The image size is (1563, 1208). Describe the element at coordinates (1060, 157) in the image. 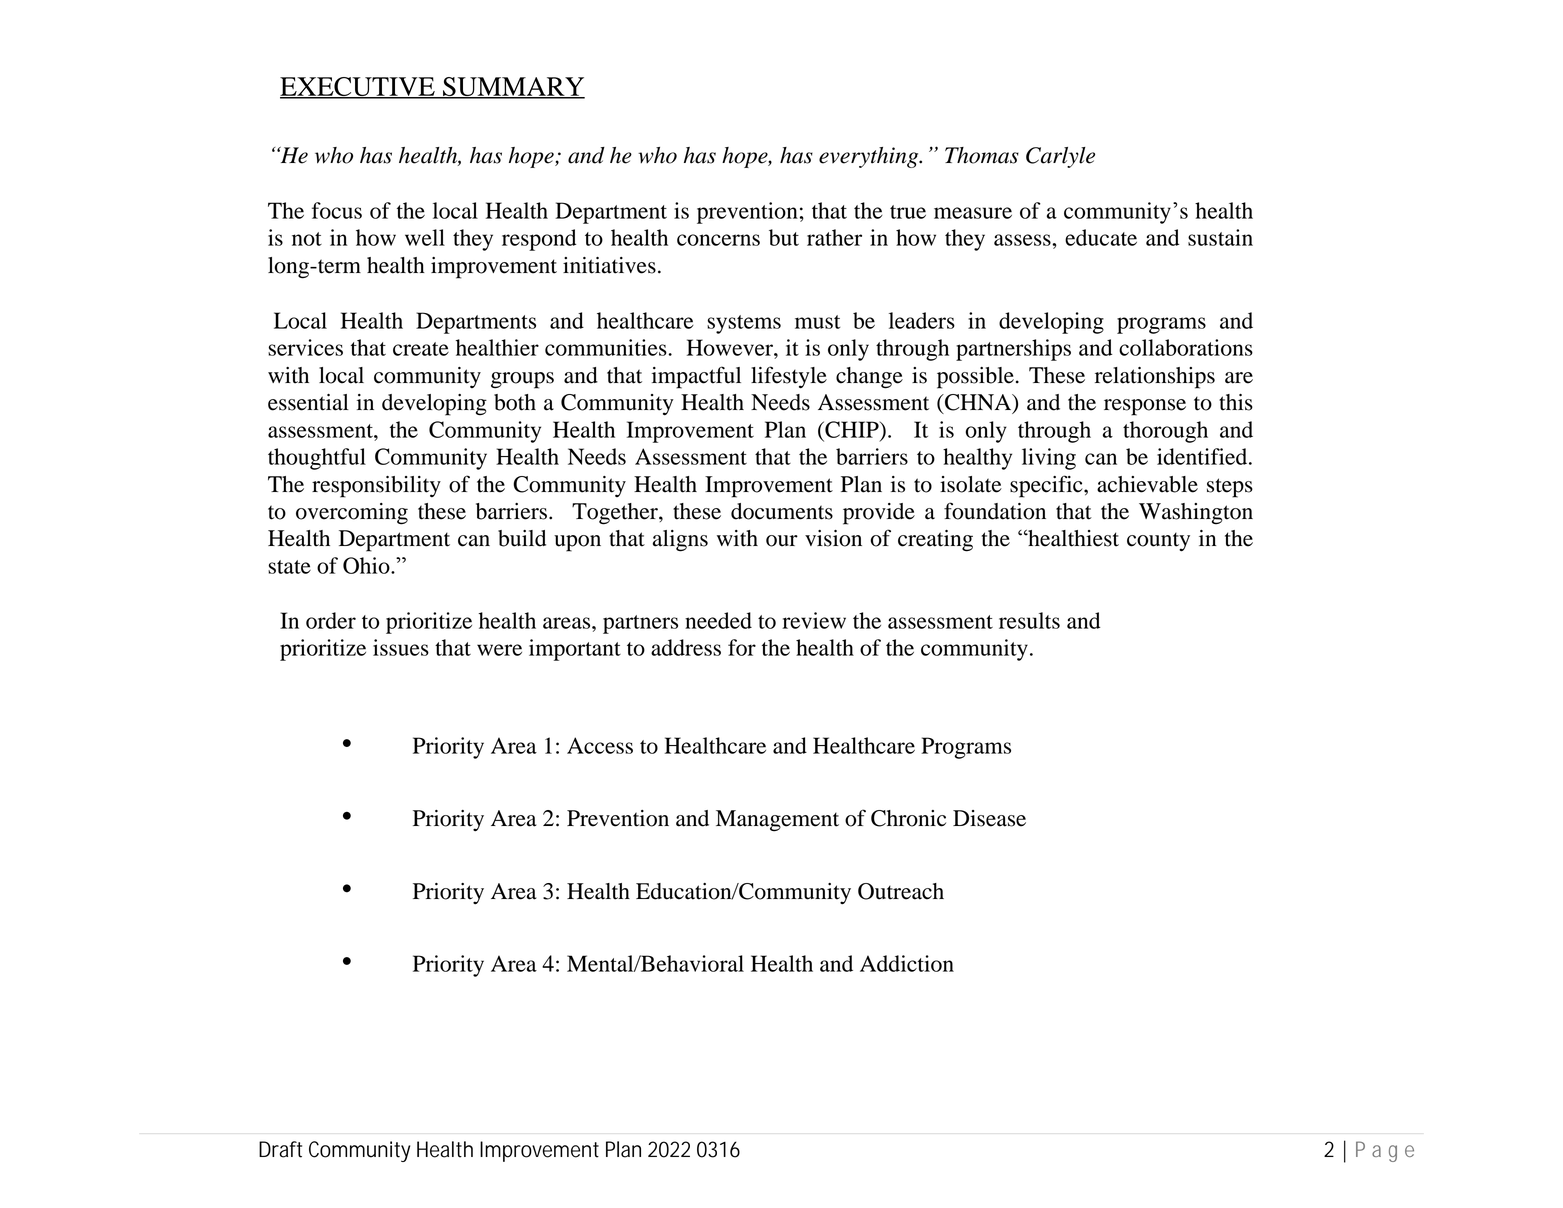

I see `Carlyle` at that location.
